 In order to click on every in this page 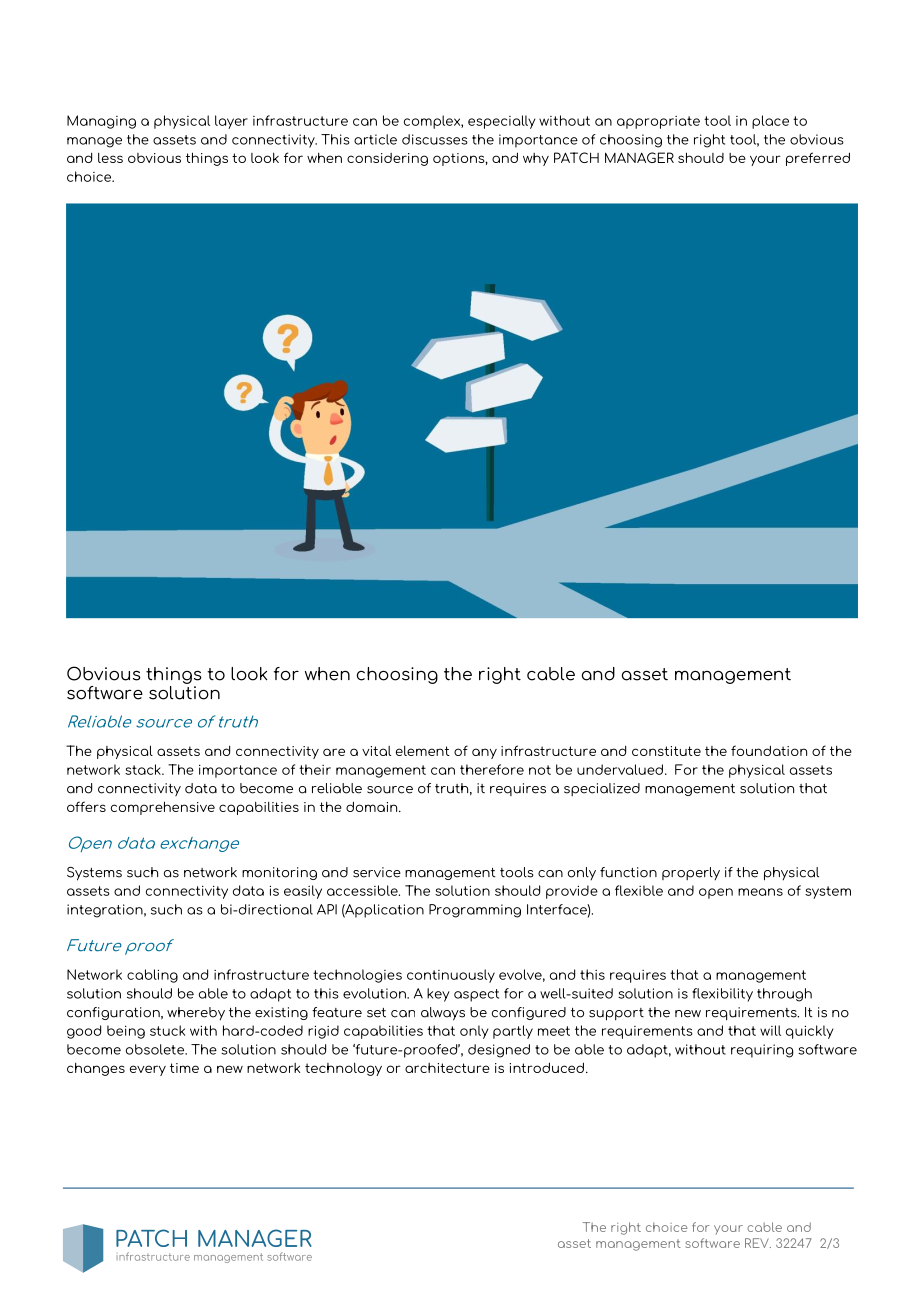, I will do `click(148, 1070)`.
